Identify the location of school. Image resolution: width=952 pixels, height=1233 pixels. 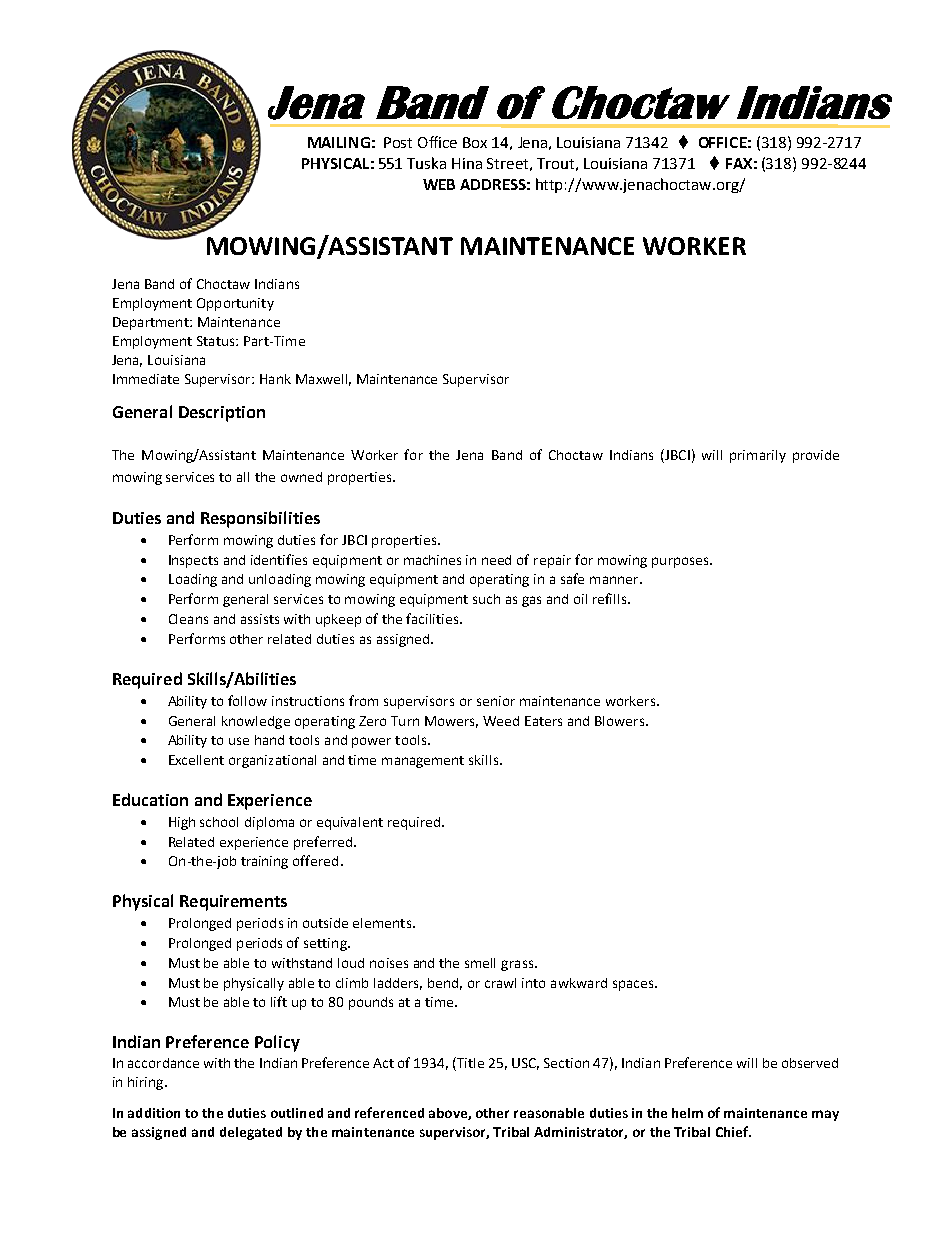
(219, 822).
